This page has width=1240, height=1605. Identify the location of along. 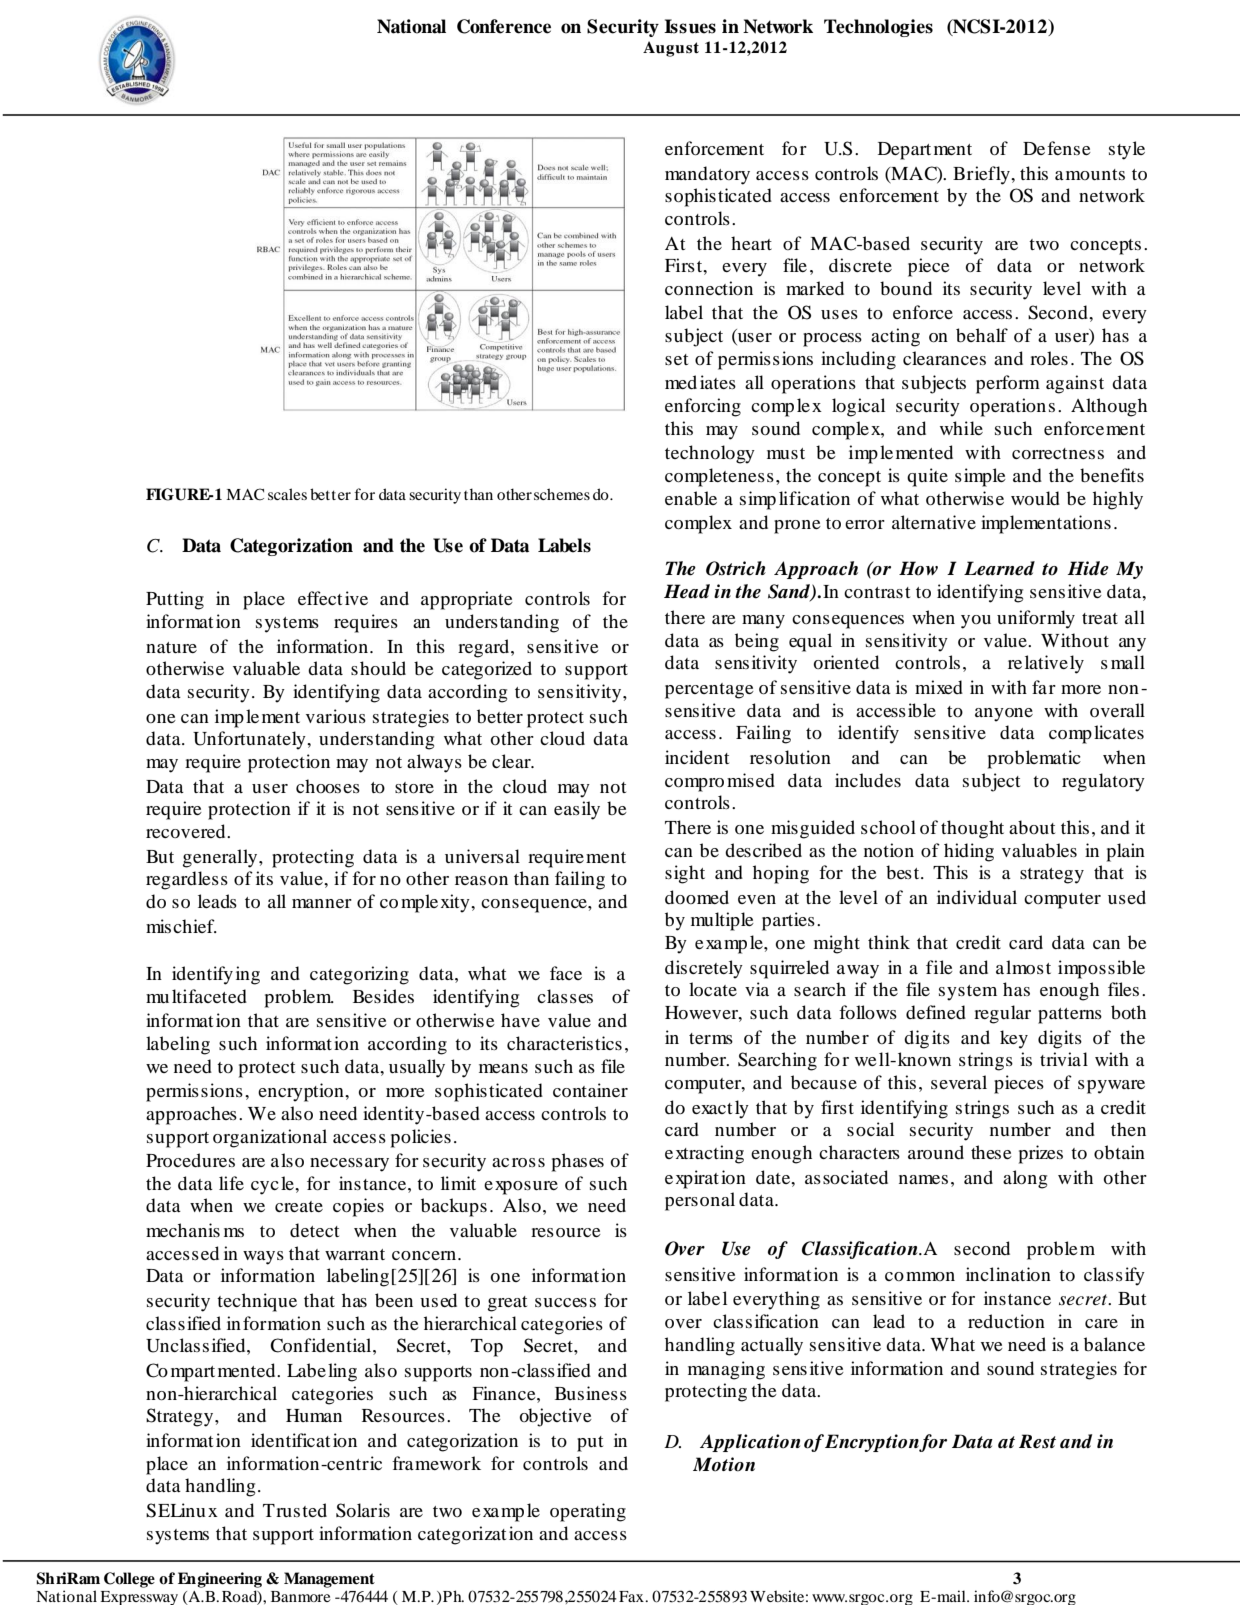
(1025, 1179).
